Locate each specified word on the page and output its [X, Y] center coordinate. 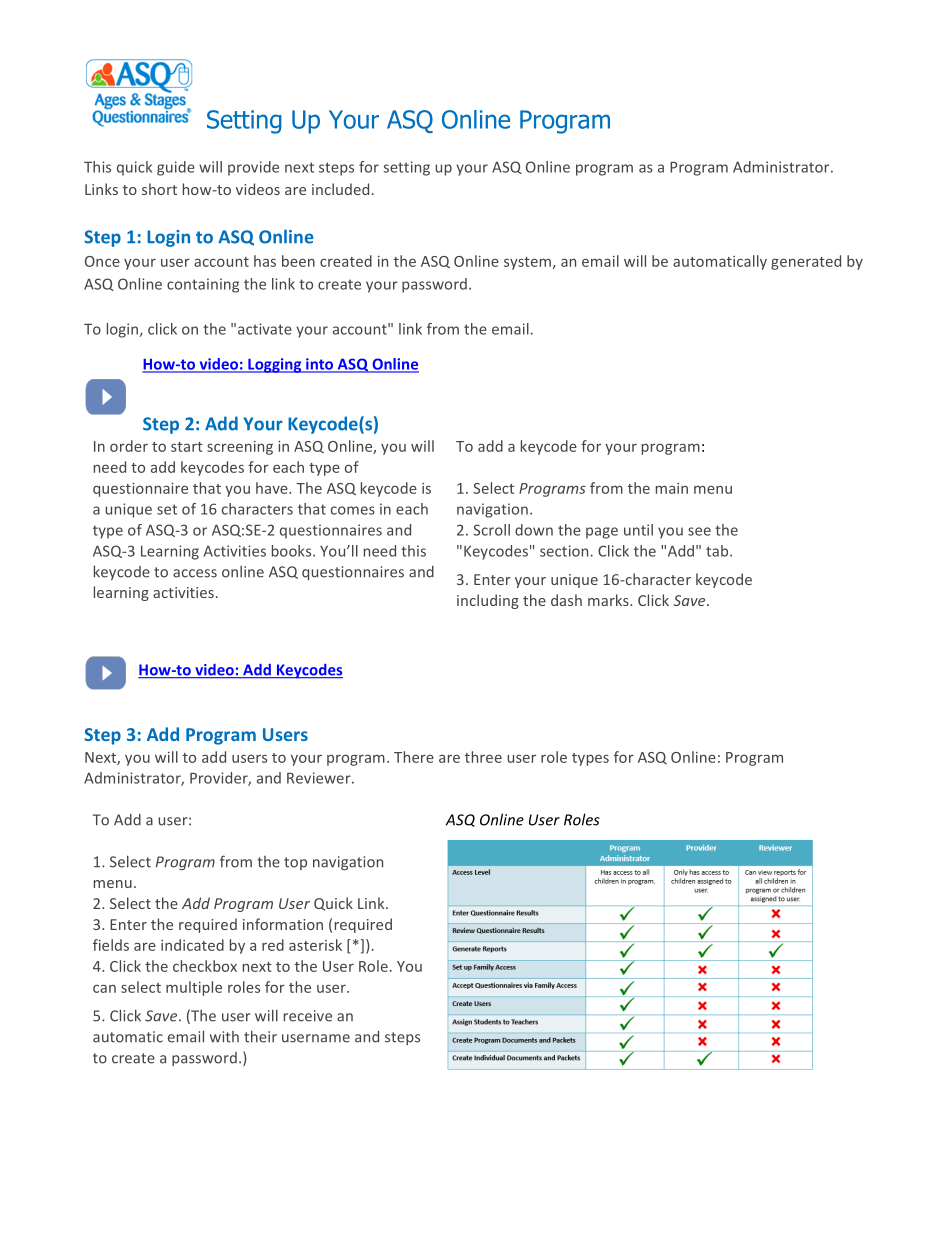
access [195, 573]
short [159, 189]
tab [718, 551]
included [340, 189]
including [488, 601]
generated [806, 262]
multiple [194, 988]
